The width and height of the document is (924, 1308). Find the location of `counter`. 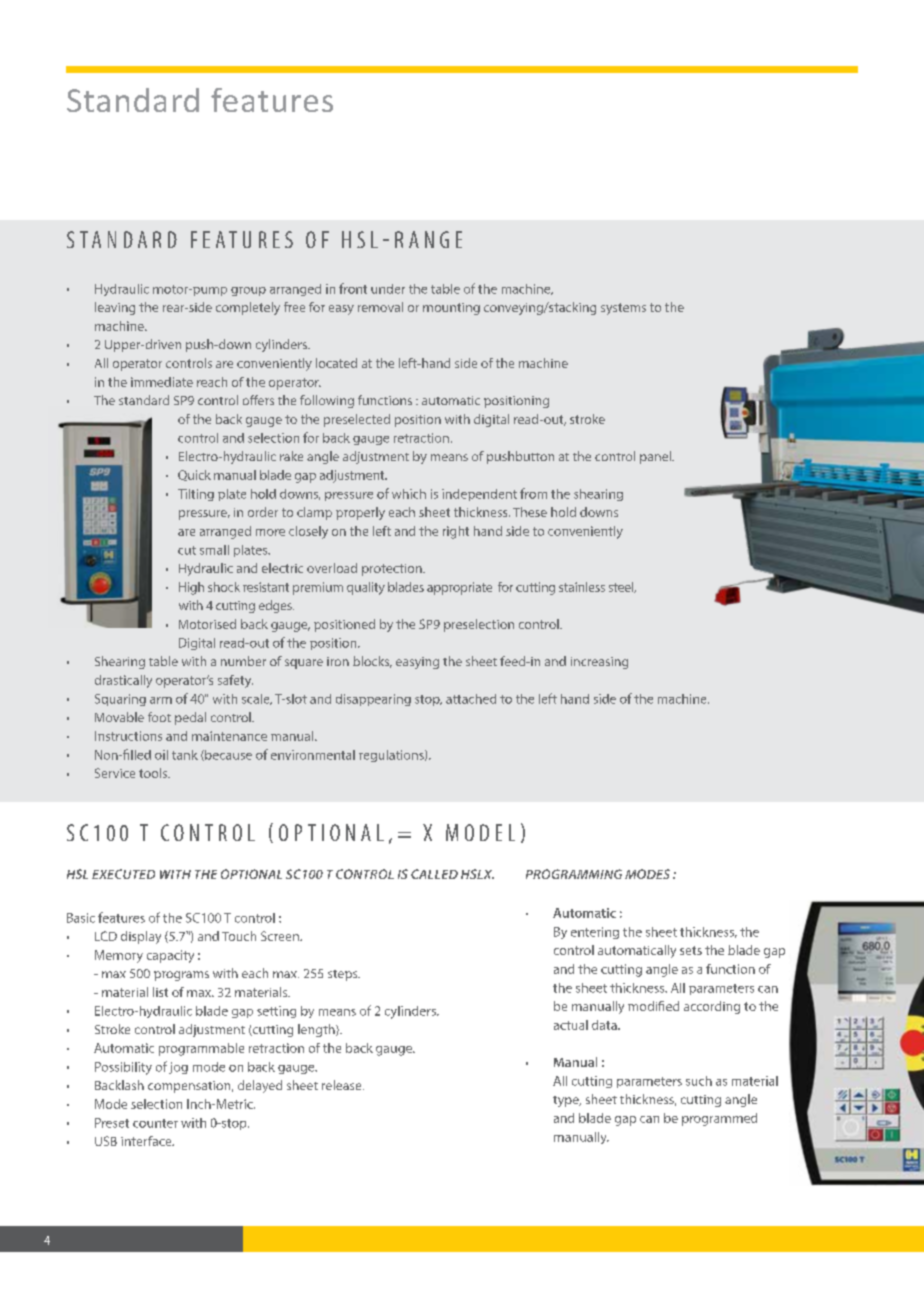

counter is located at coordinates (155, 1123).
